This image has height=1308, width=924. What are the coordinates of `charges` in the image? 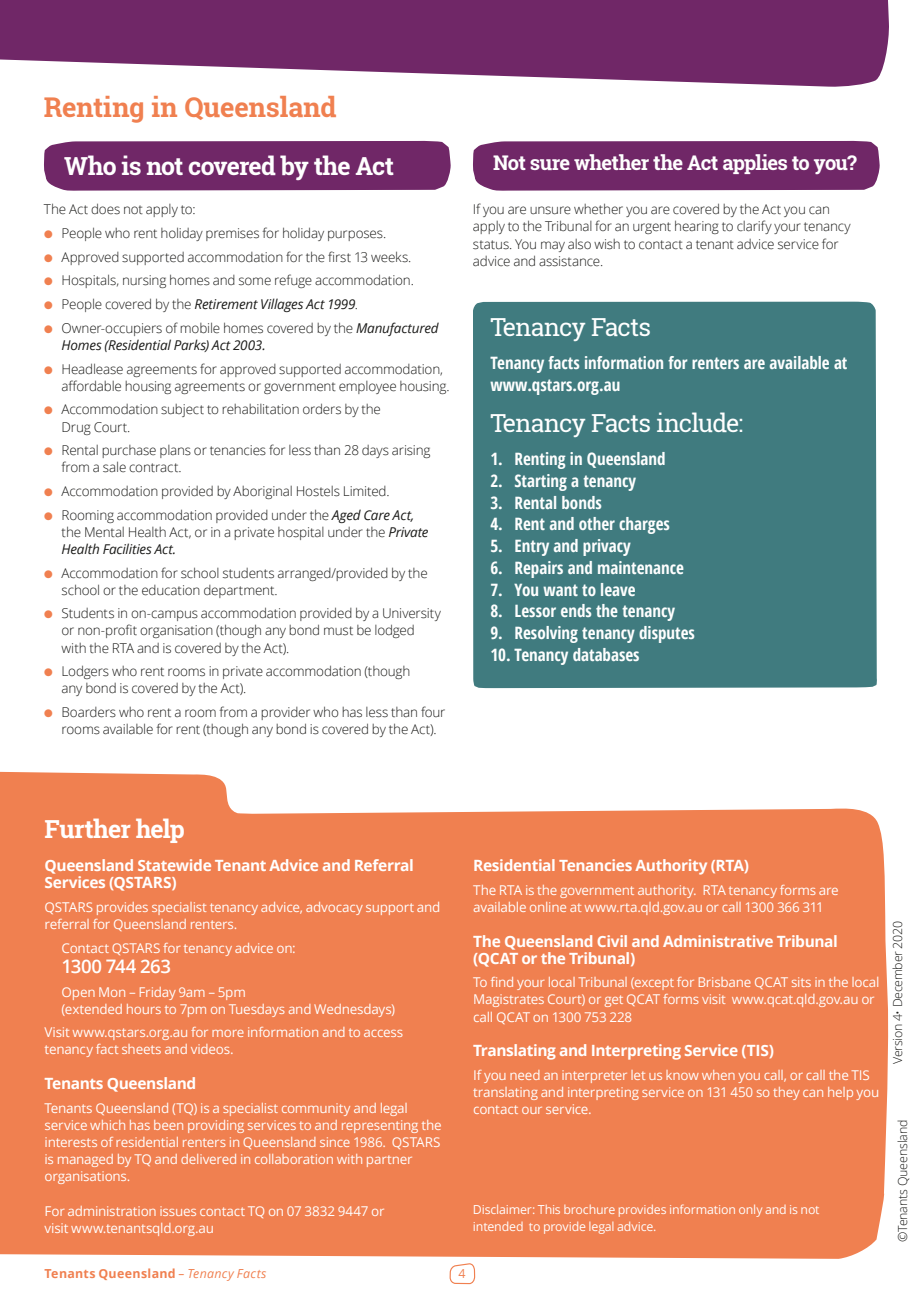 It's located at (644, 525).
